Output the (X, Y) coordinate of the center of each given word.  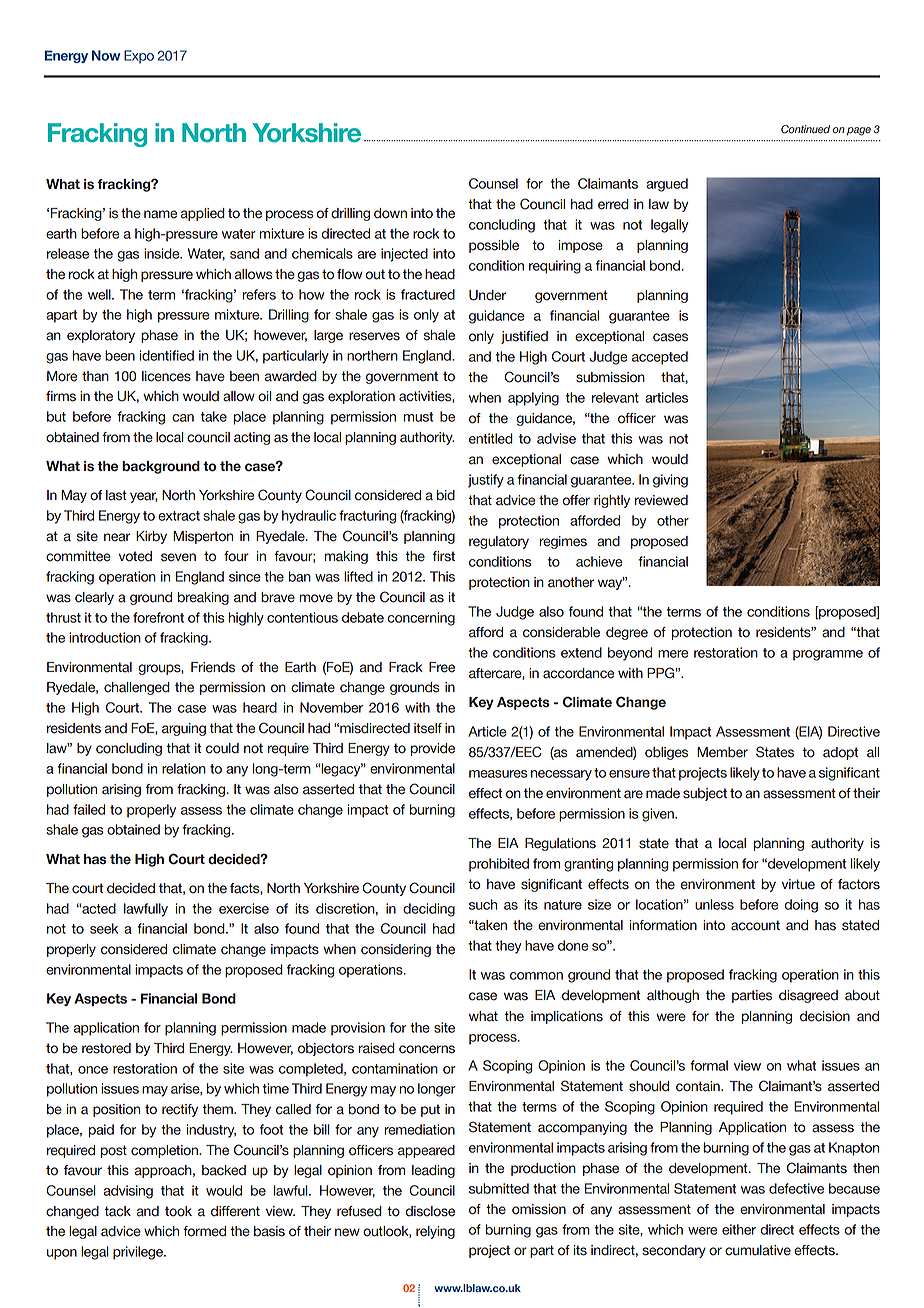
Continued (805, 129)
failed (89, 809)
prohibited (499, 865)
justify (486, 481)
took (178, 1211)
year (144, 497)
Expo (139, 57)
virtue (798, 884)
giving (670, 481)
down (390, 213)
